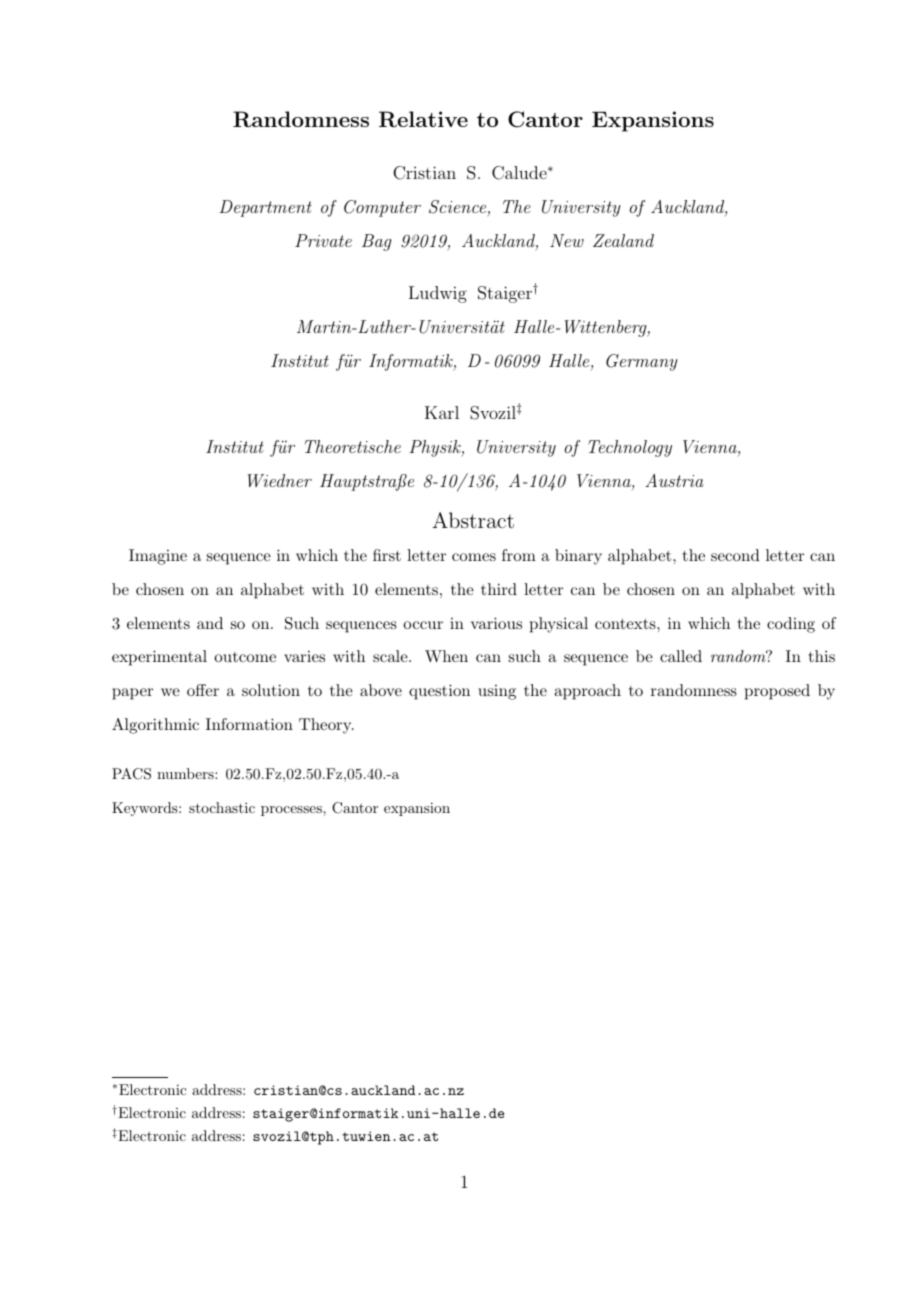 The image size is (924, 1308). I want to click on proposed, so click(777, 692).
